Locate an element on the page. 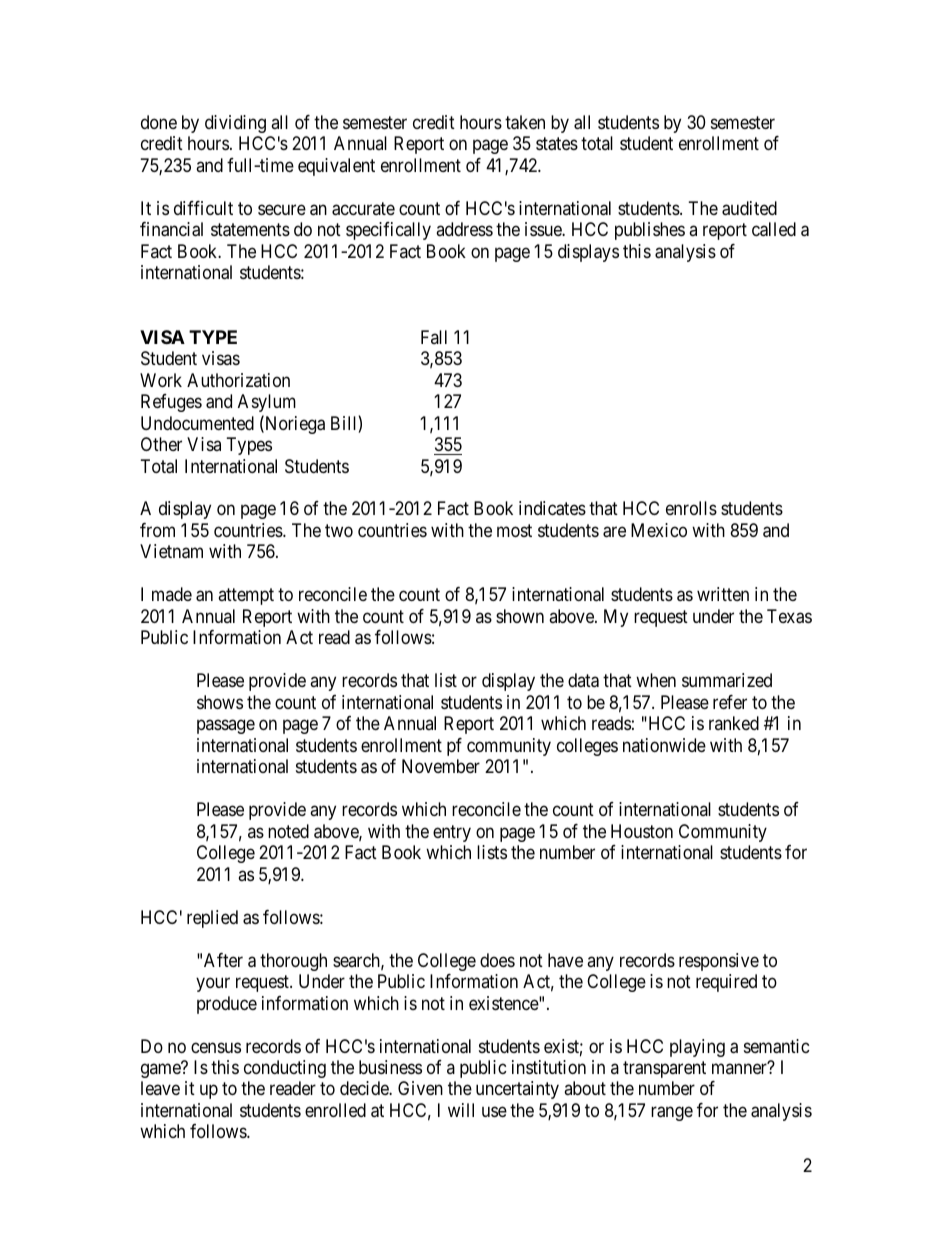  nationwide is located at coordinates (664, 745).
